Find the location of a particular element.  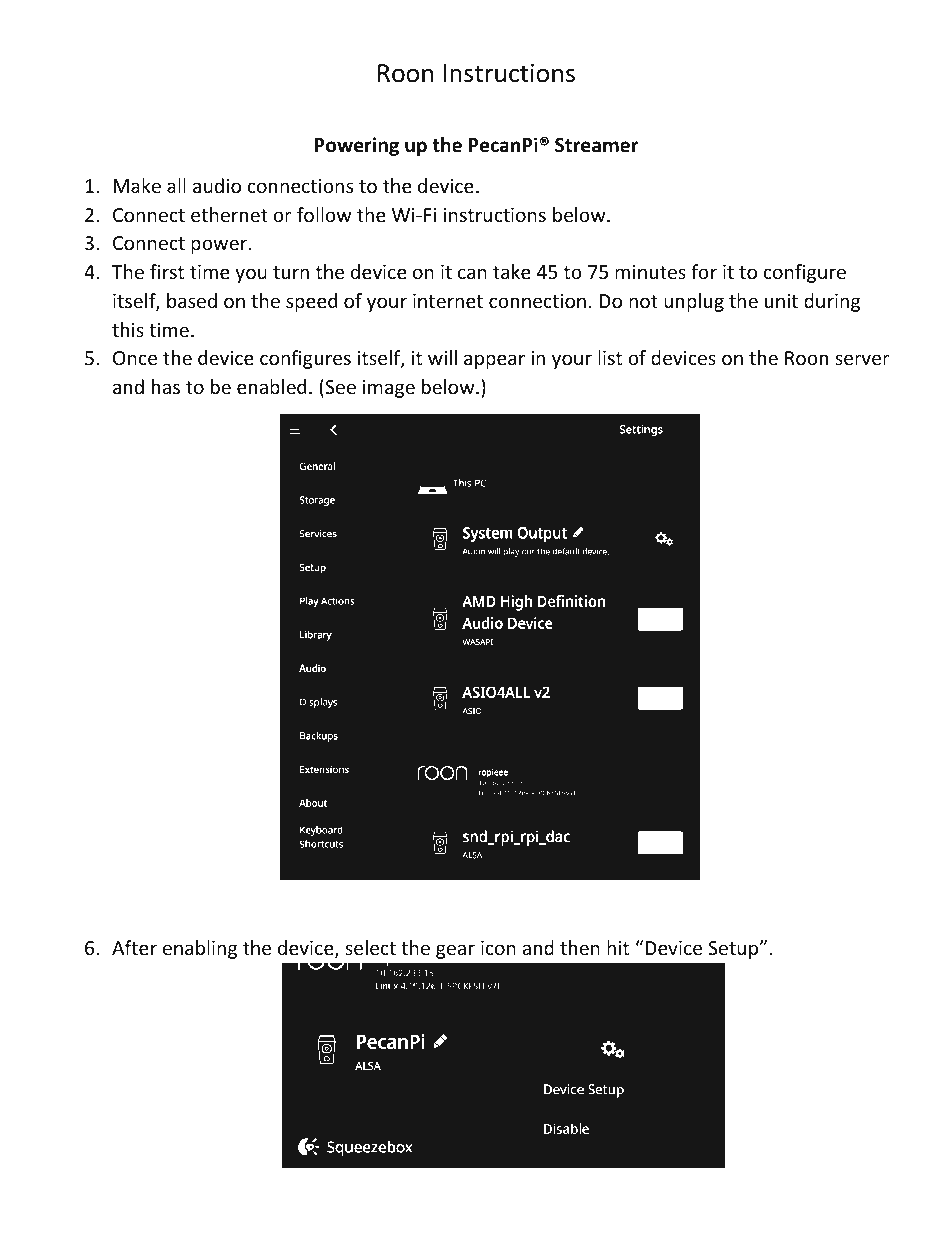

audio is located at coordinates (217, 185).
